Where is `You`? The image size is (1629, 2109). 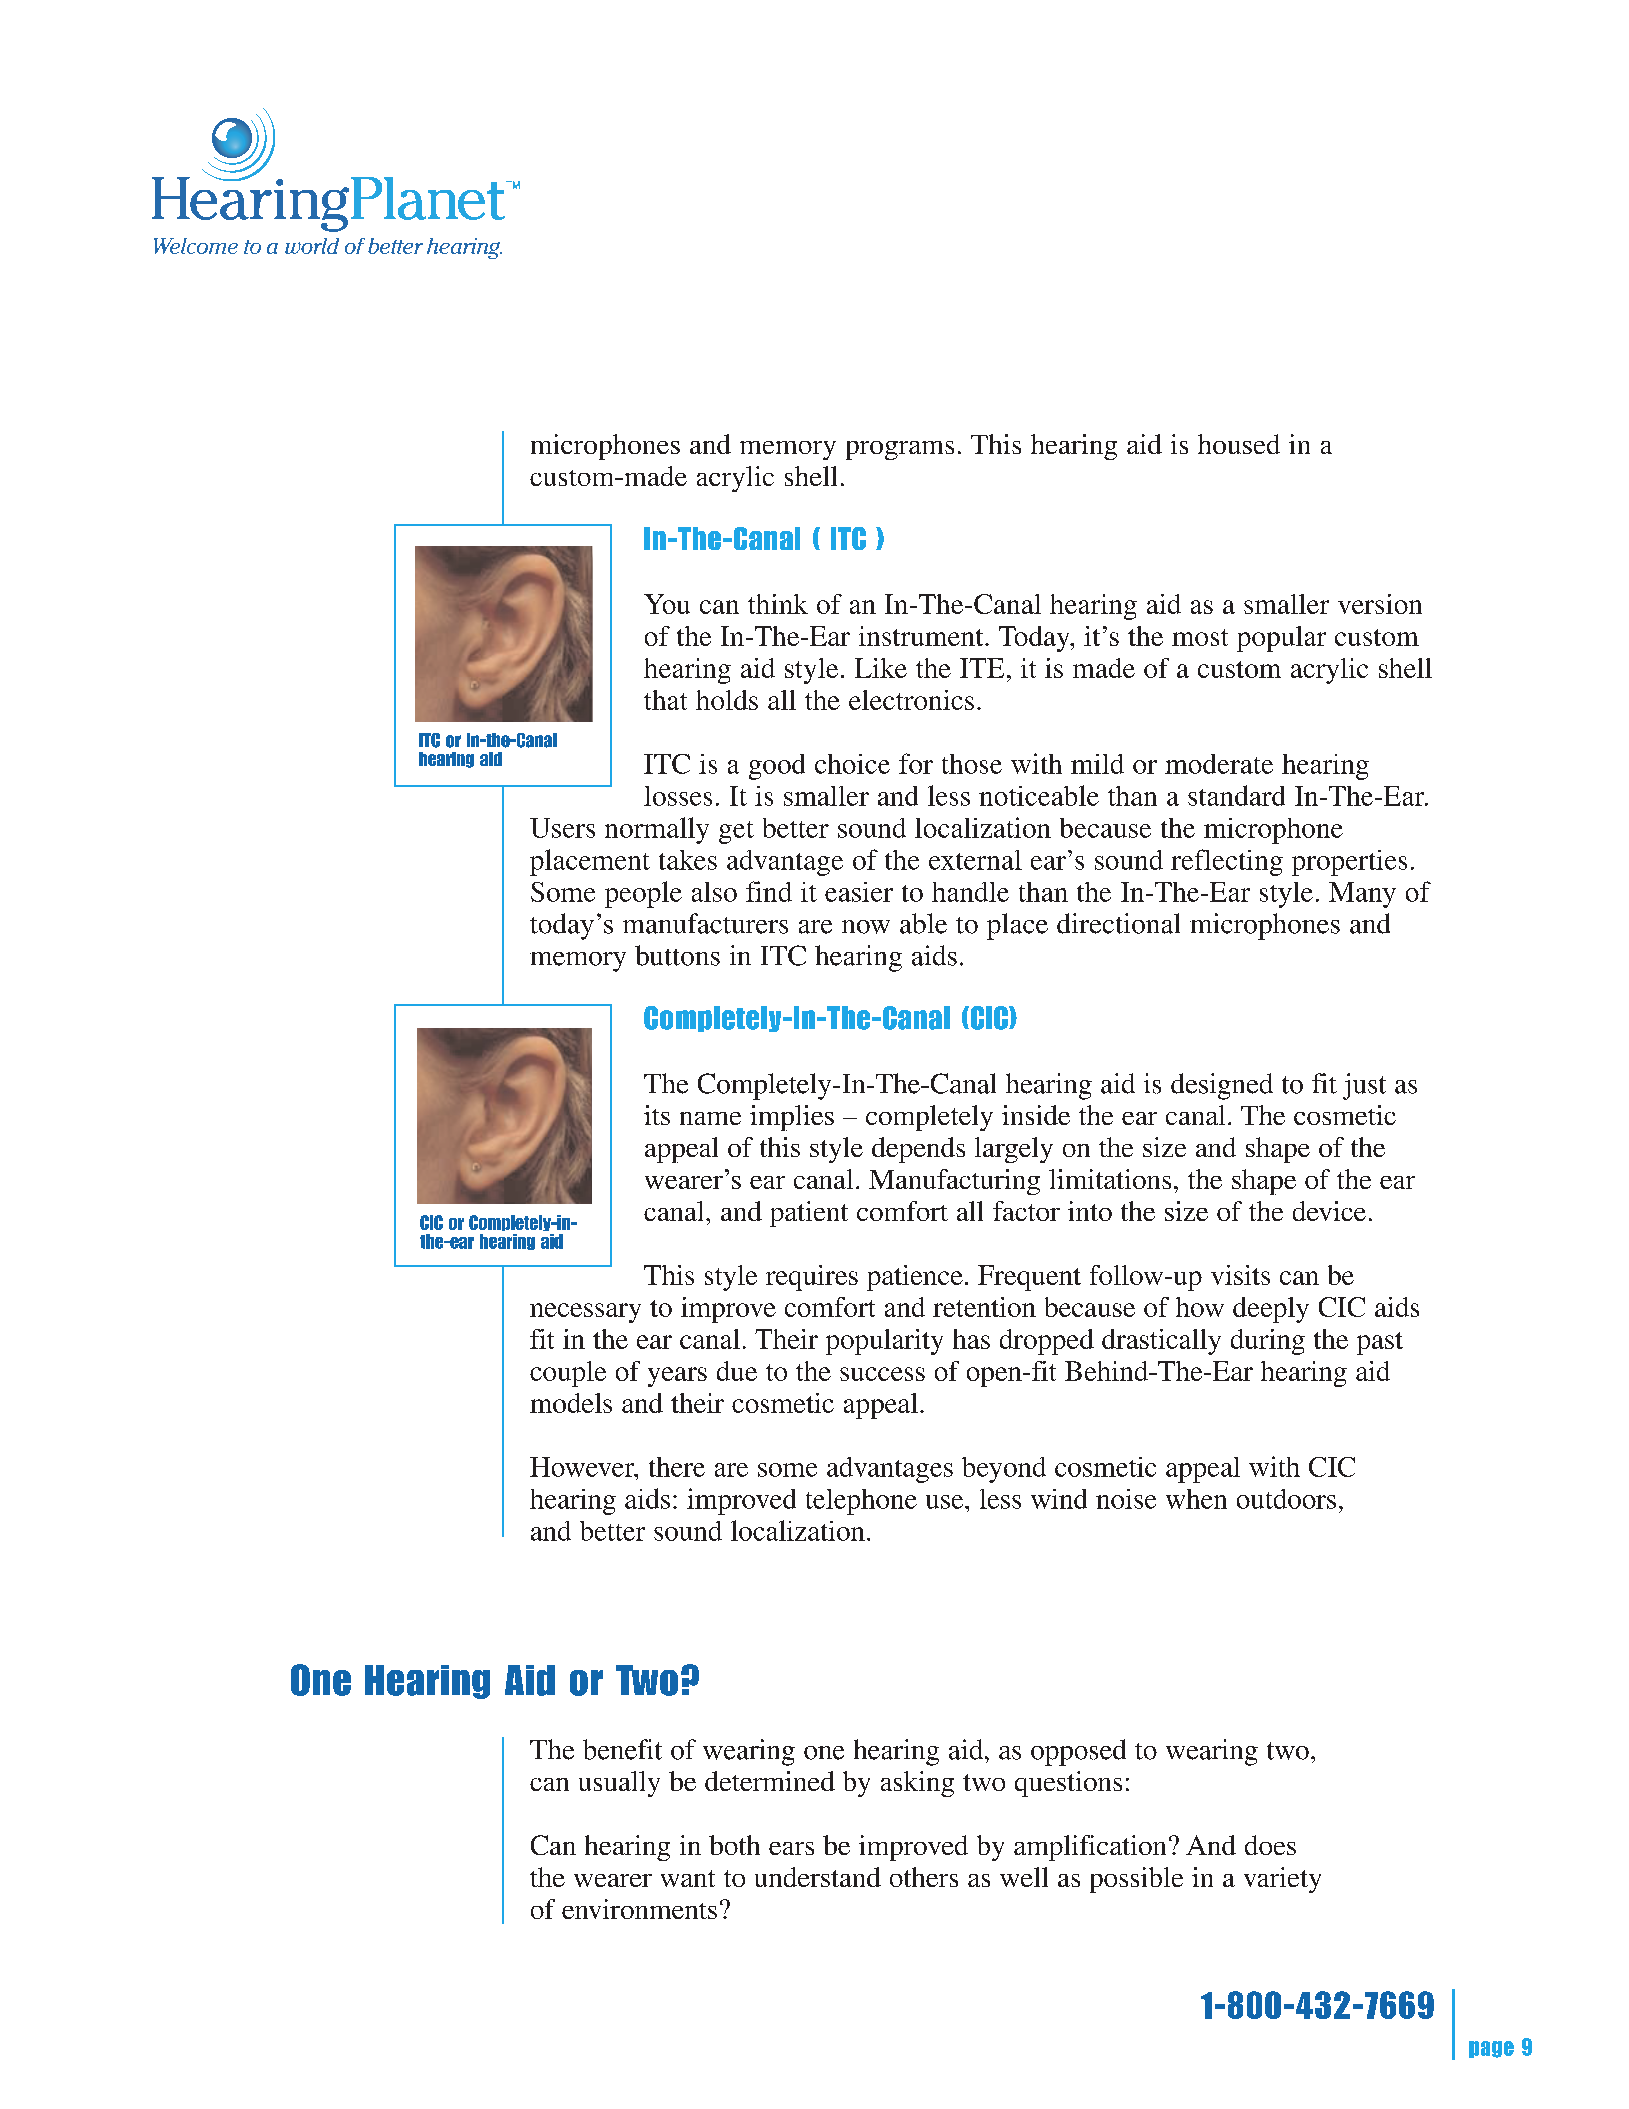 You is located at coordinates (667, 604).
